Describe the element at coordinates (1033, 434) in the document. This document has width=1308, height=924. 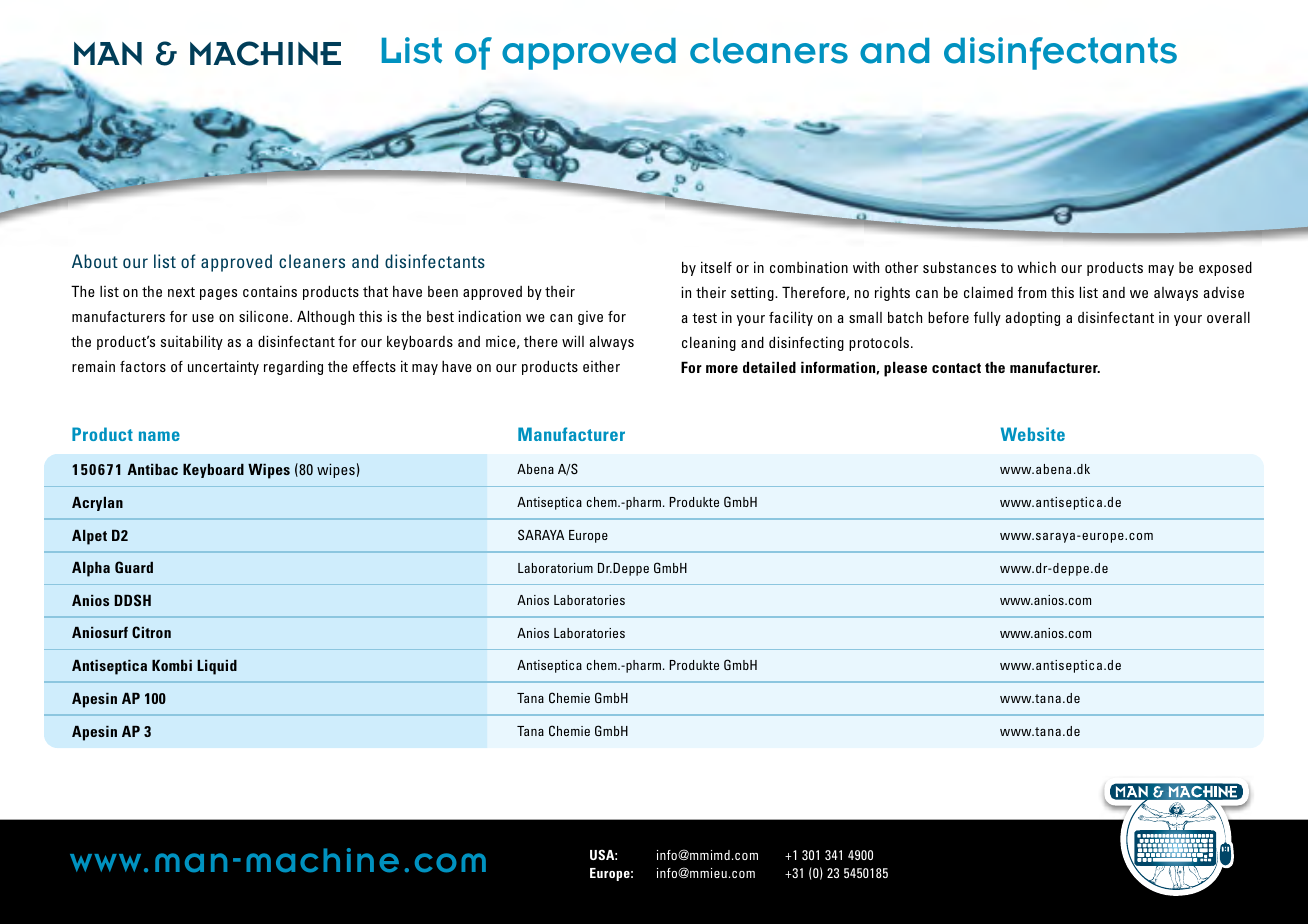
I see `Website` at that location.
